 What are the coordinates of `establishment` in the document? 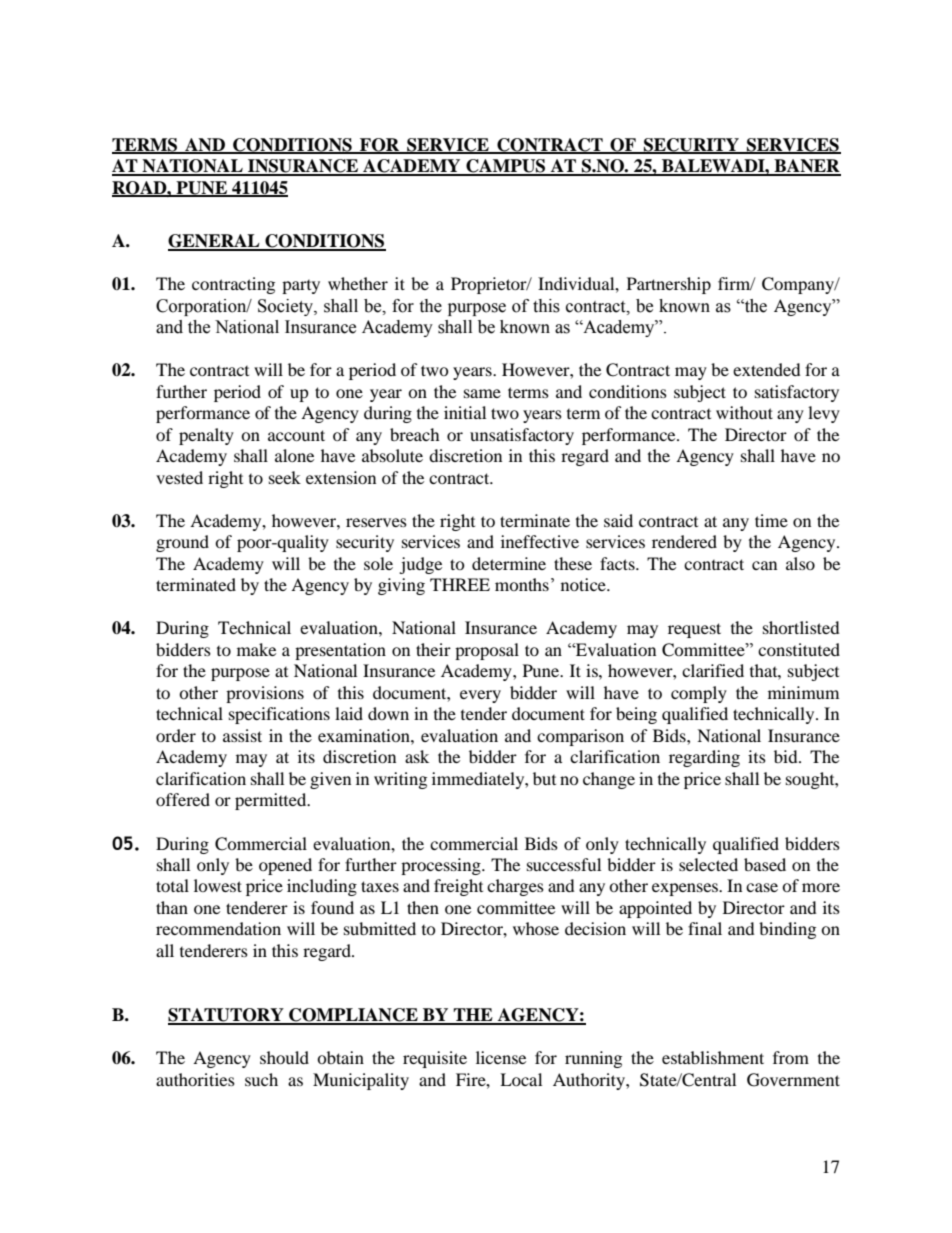 It's located at (713, 1057).
